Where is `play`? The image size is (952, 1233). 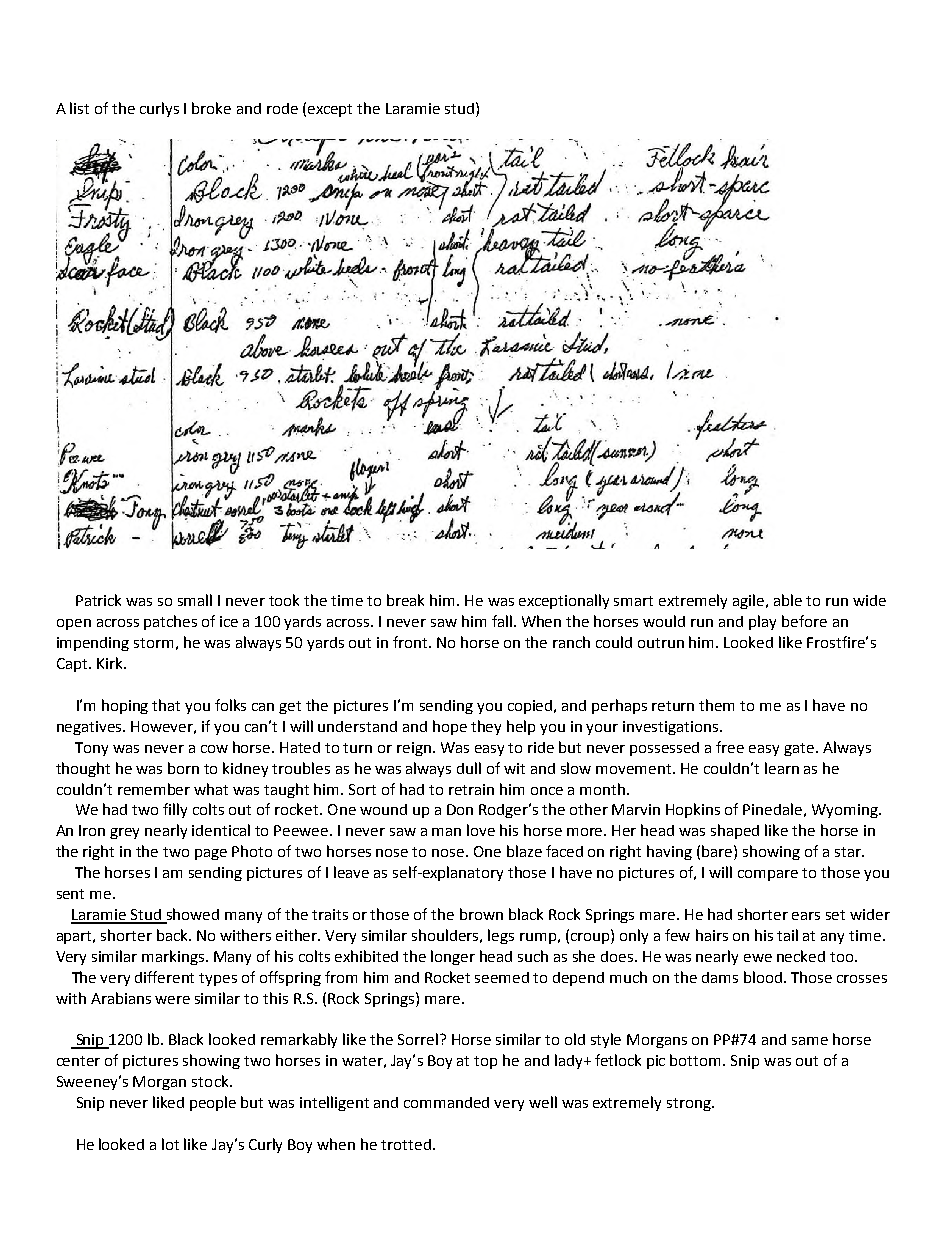 play is located at coordinates (762, 622).
